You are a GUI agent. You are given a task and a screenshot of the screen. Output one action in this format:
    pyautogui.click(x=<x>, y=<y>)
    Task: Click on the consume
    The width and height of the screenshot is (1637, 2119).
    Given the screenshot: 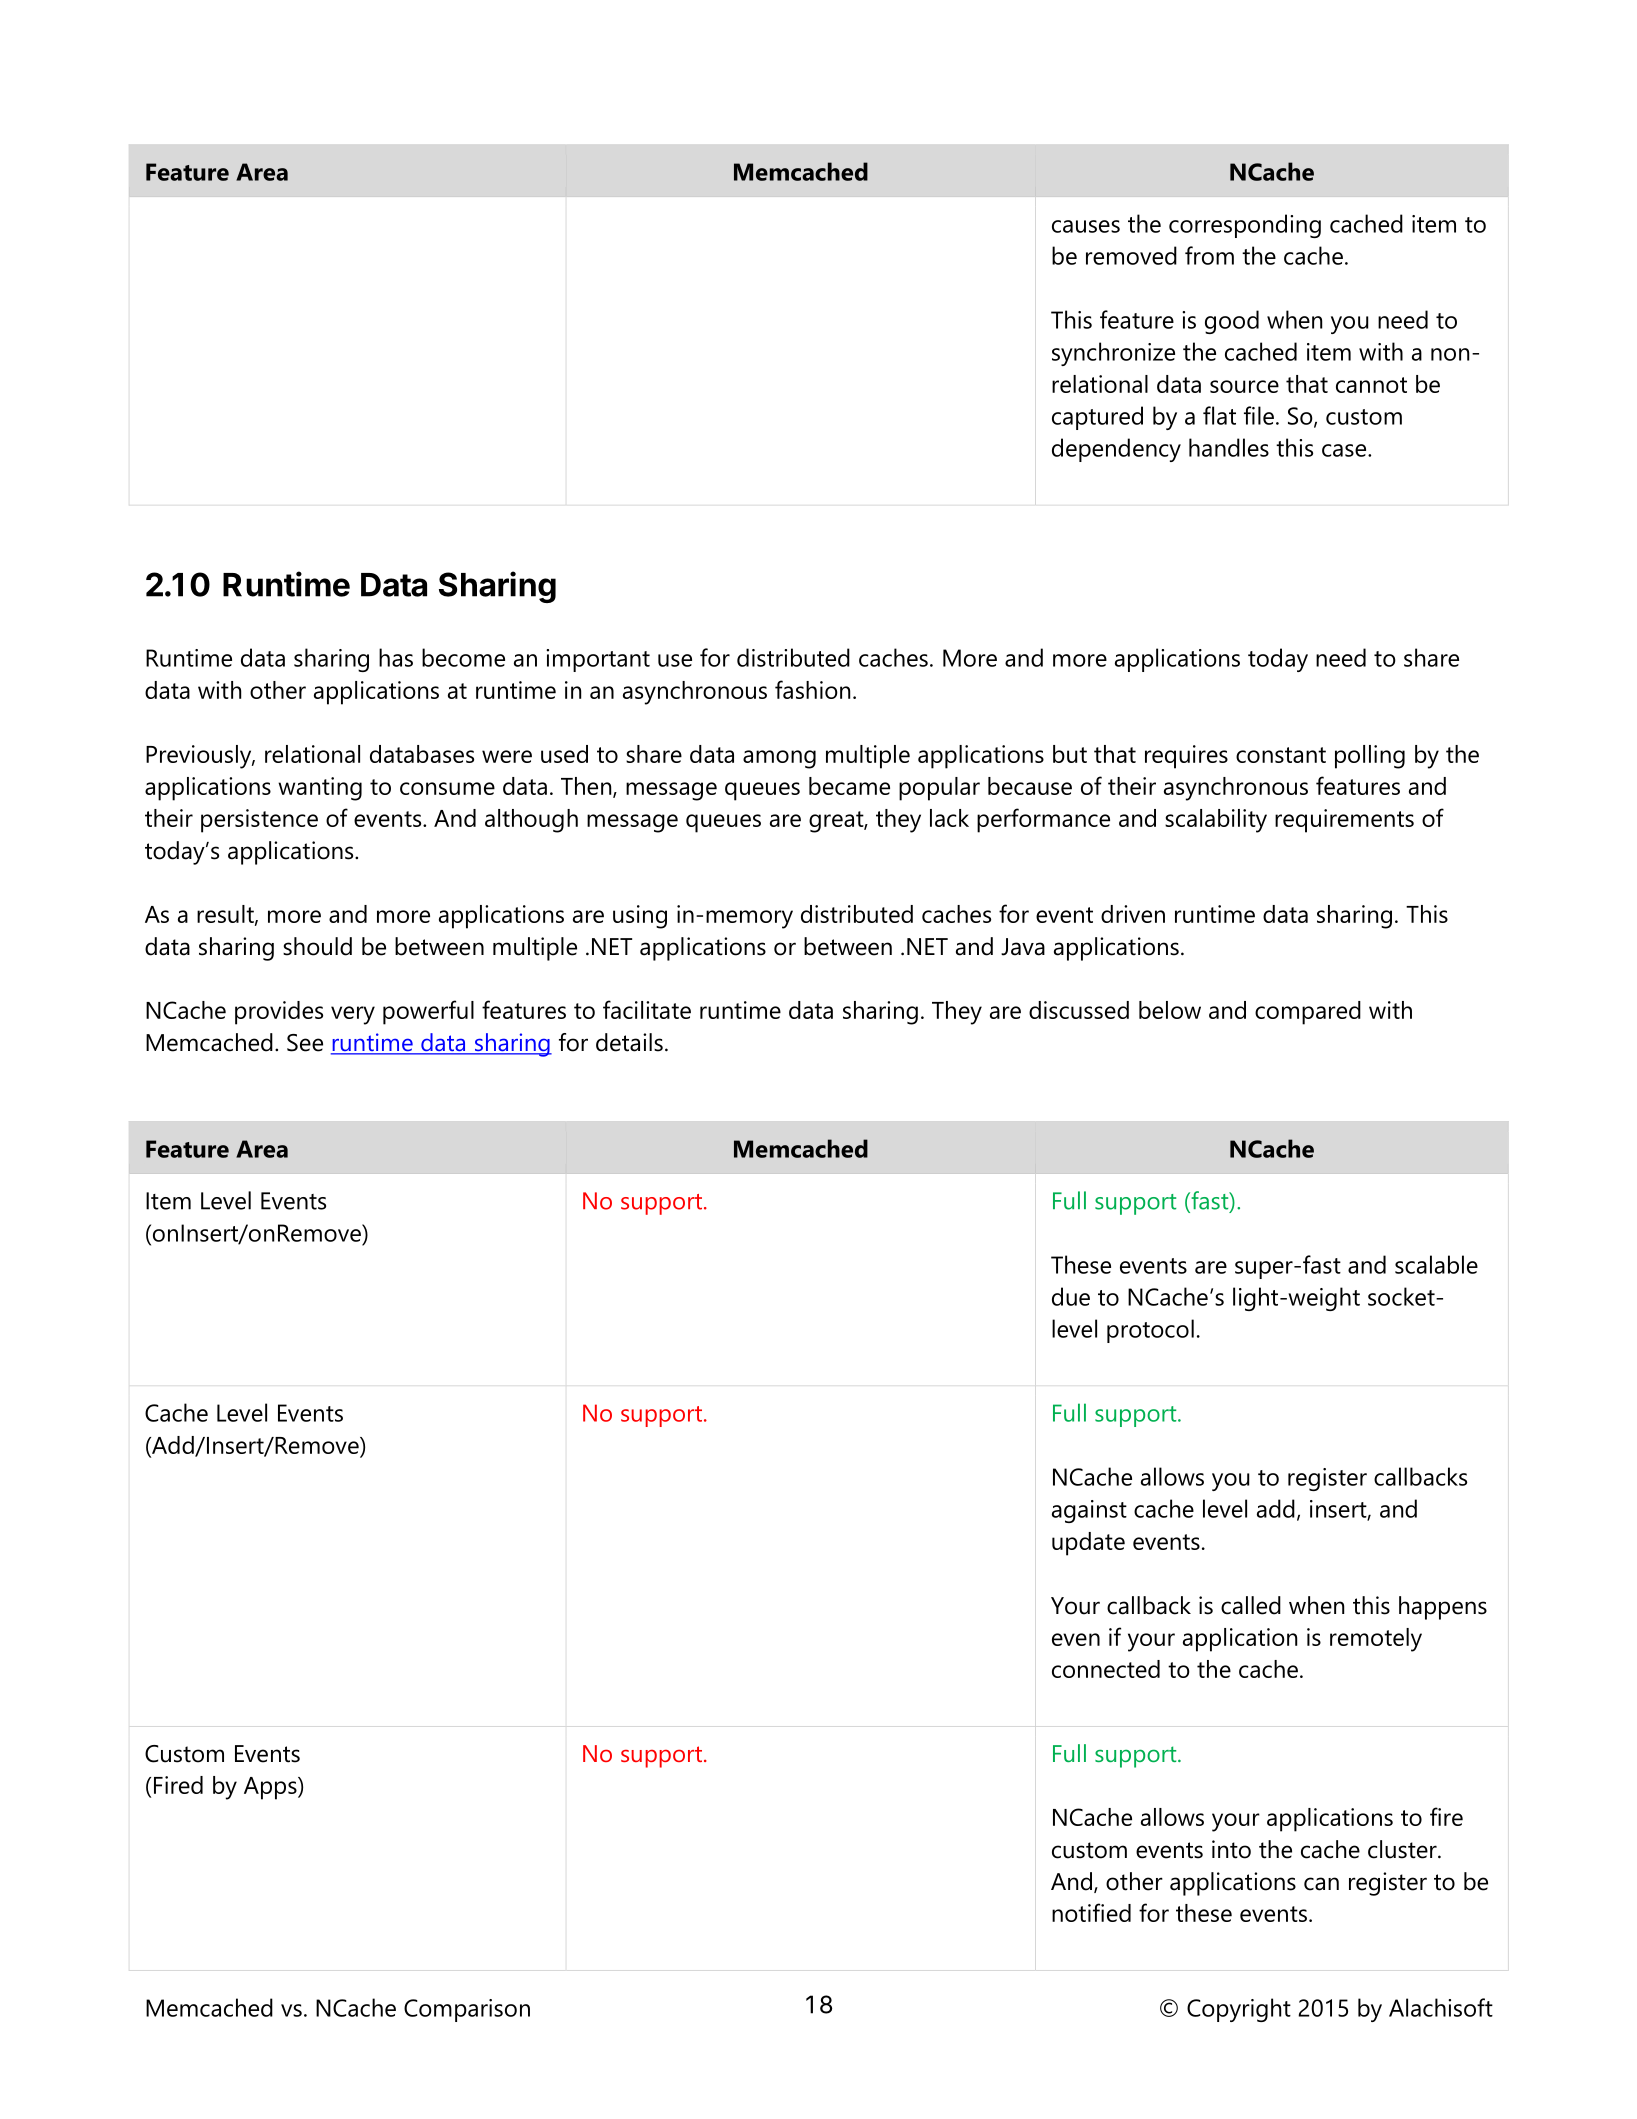 What is the action you would take?
    pyautogui.click(x=447, y=788)
